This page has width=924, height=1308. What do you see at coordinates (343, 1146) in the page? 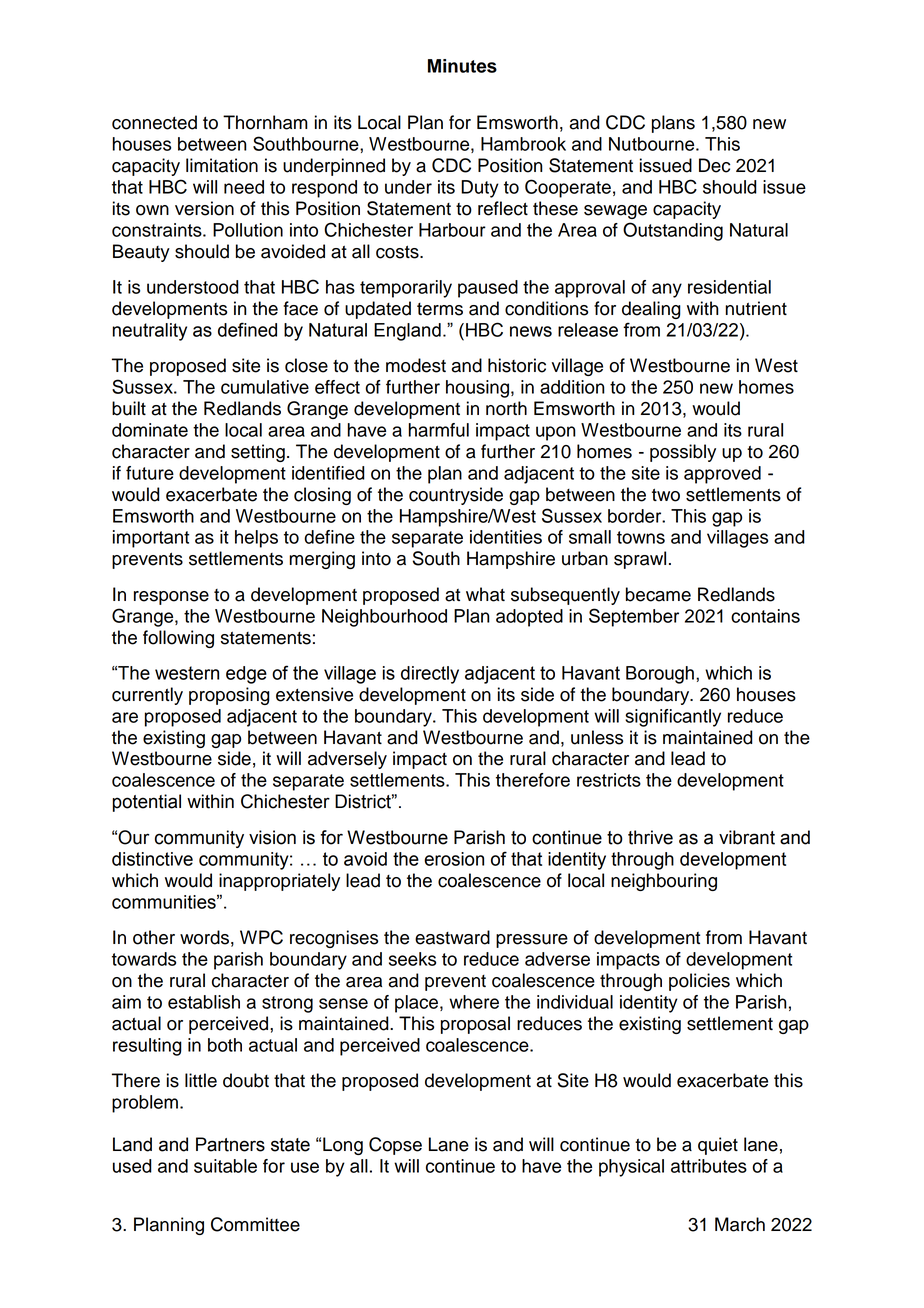
I see `Long` at bounding box center [343, 1146].
